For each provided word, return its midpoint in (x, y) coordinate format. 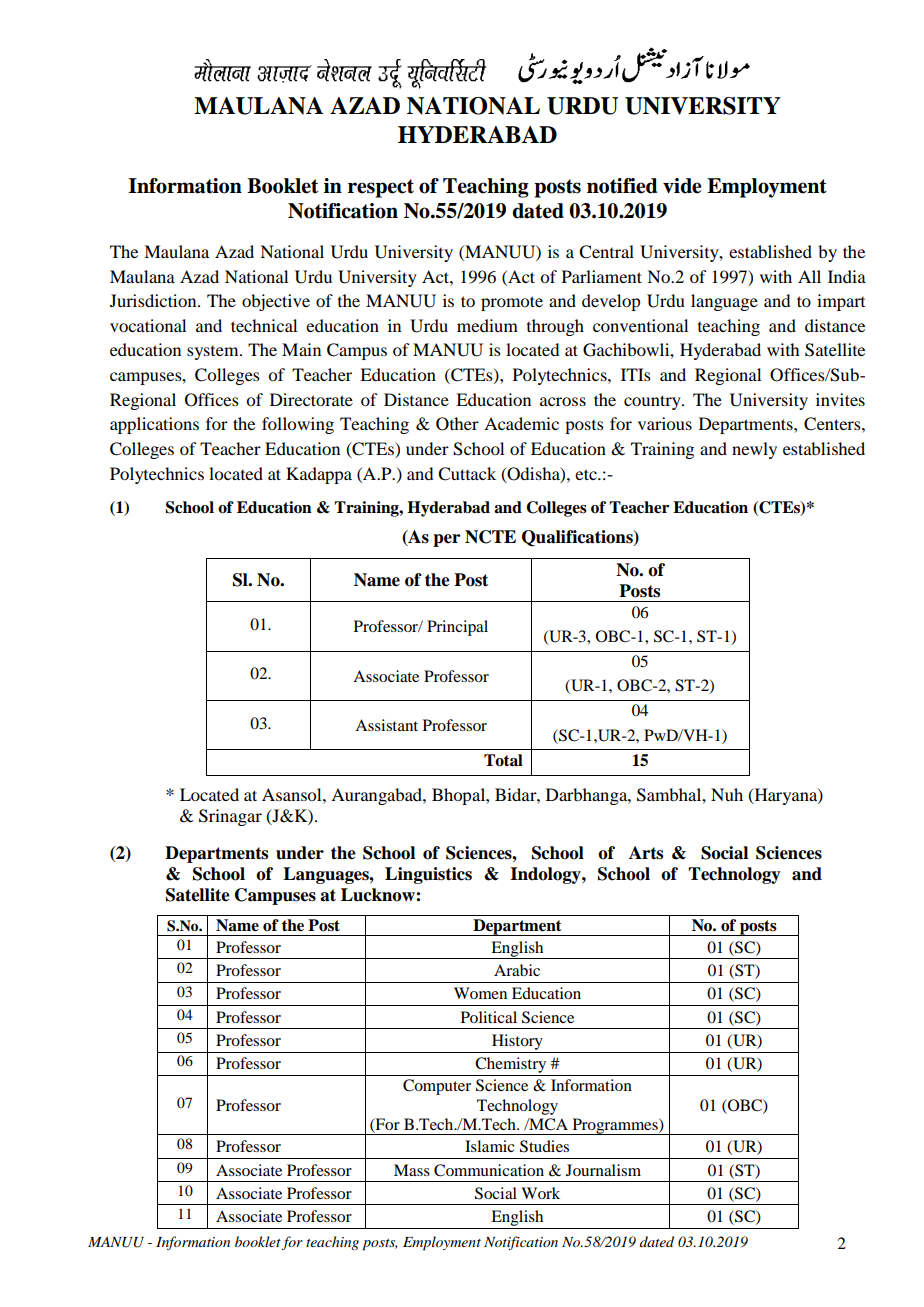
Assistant (386, 725)
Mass (412, 1170)
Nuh (727, 794)
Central (606, 252)
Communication (489, 1170)
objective (276, 302)
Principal (457, 628)
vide (682, 186)
